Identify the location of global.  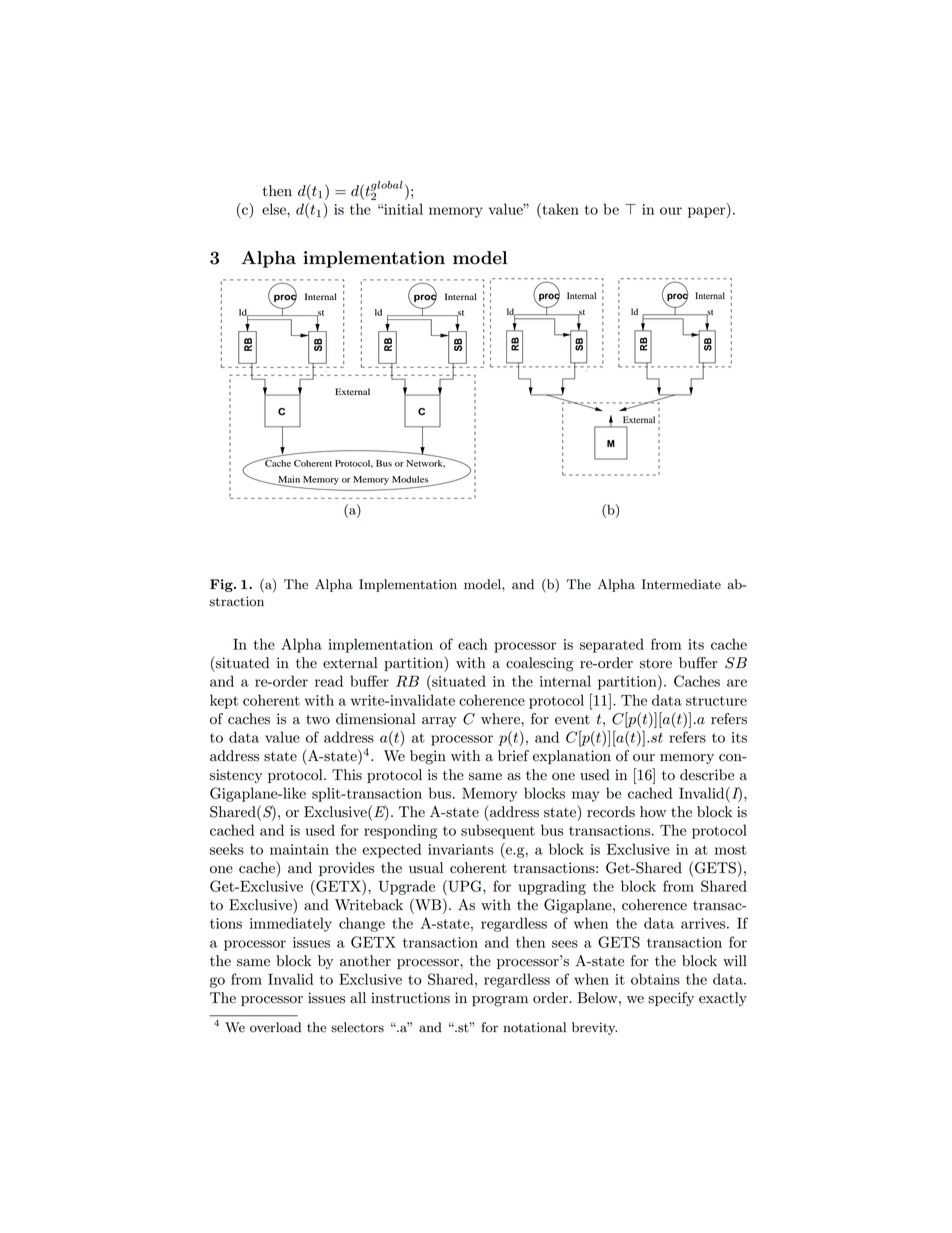
(387, 187).
